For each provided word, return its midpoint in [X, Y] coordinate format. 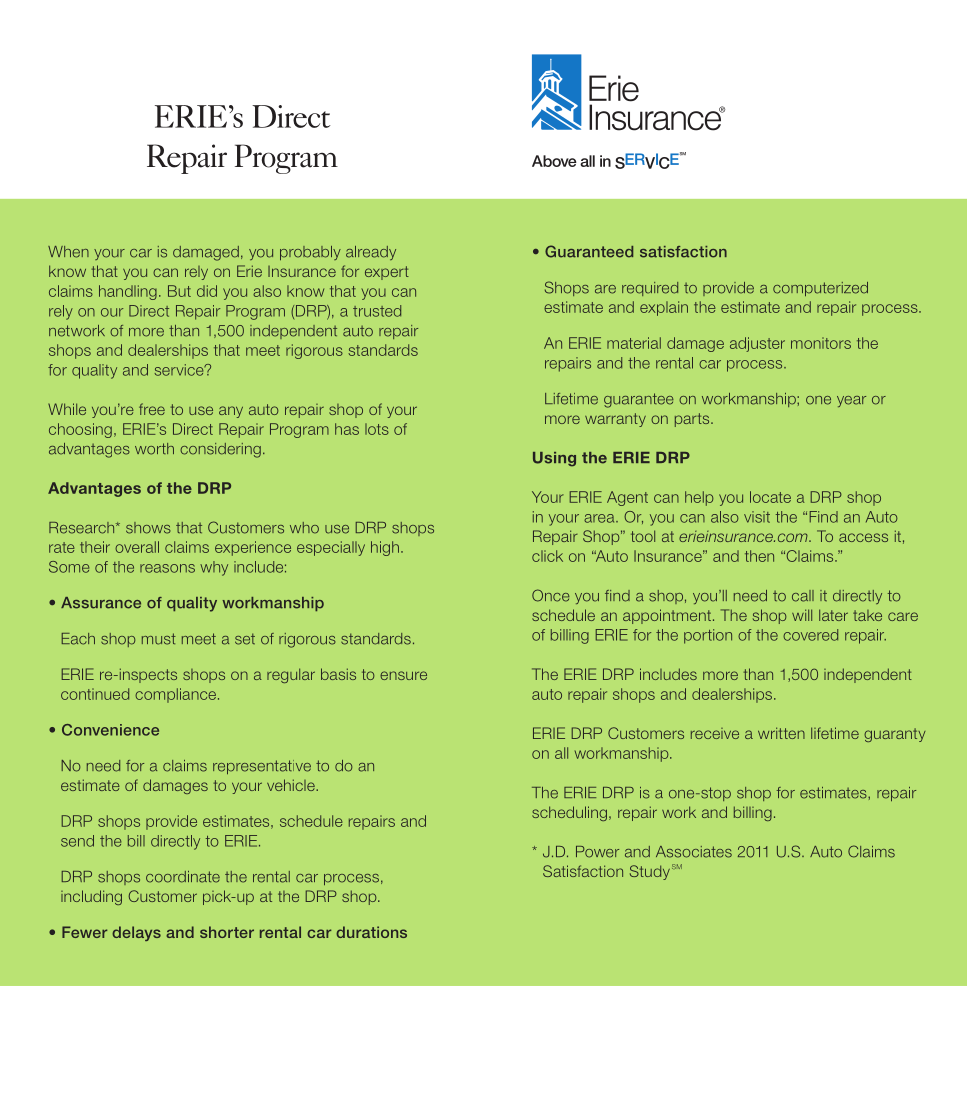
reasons [167, 568]
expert [387, 273]
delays [136, 933]
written [781, 733]
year [851, 401]
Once [551, 595]
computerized [820, 289]
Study [650, 872]
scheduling [569, 813]
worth [154, 449]
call [803, 596]
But [179, 291]
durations [371, 932]
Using [554, 459]
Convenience [110, 730]
